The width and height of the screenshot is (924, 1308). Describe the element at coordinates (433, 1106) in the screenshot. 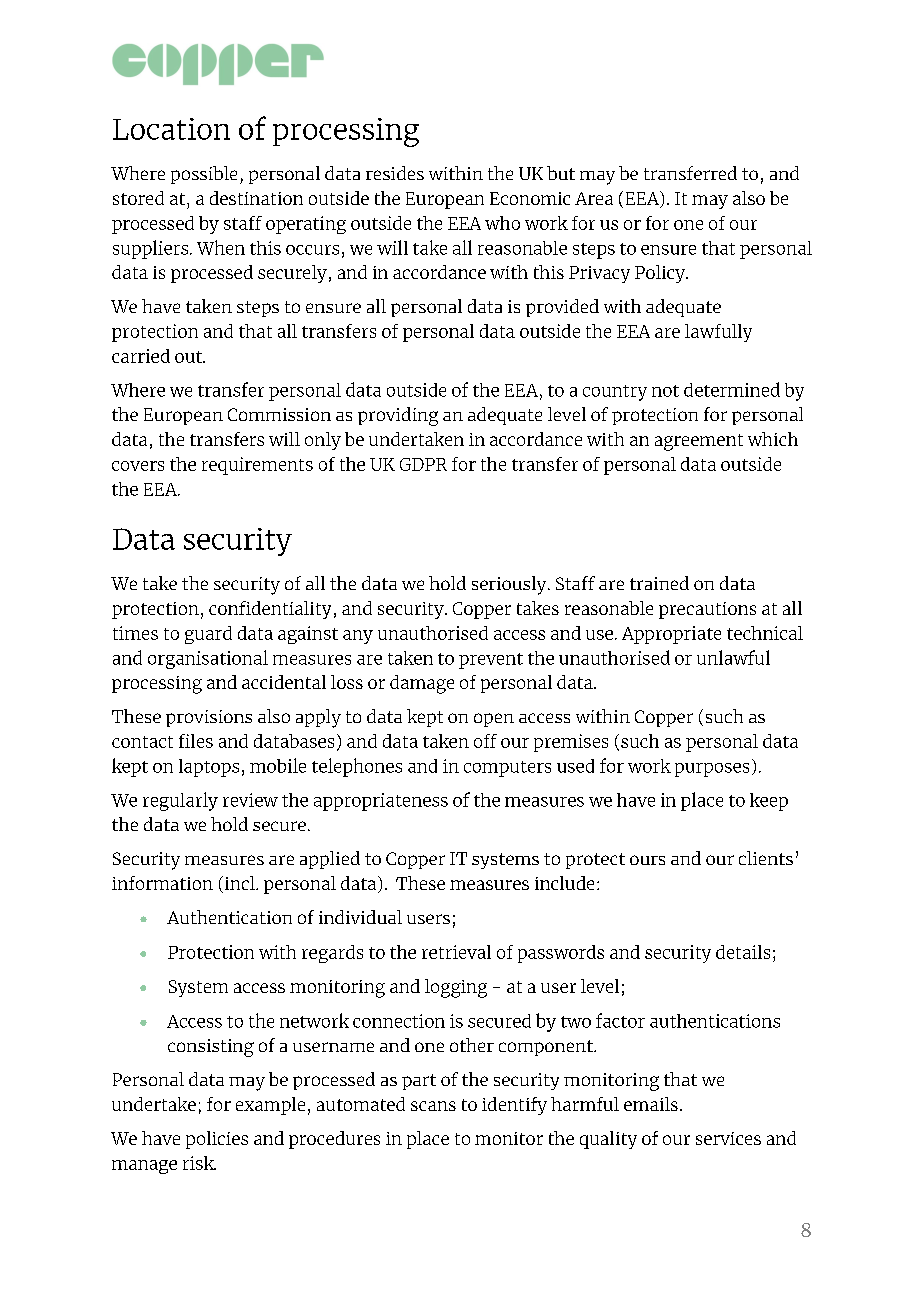

I see `scans` at that location.
